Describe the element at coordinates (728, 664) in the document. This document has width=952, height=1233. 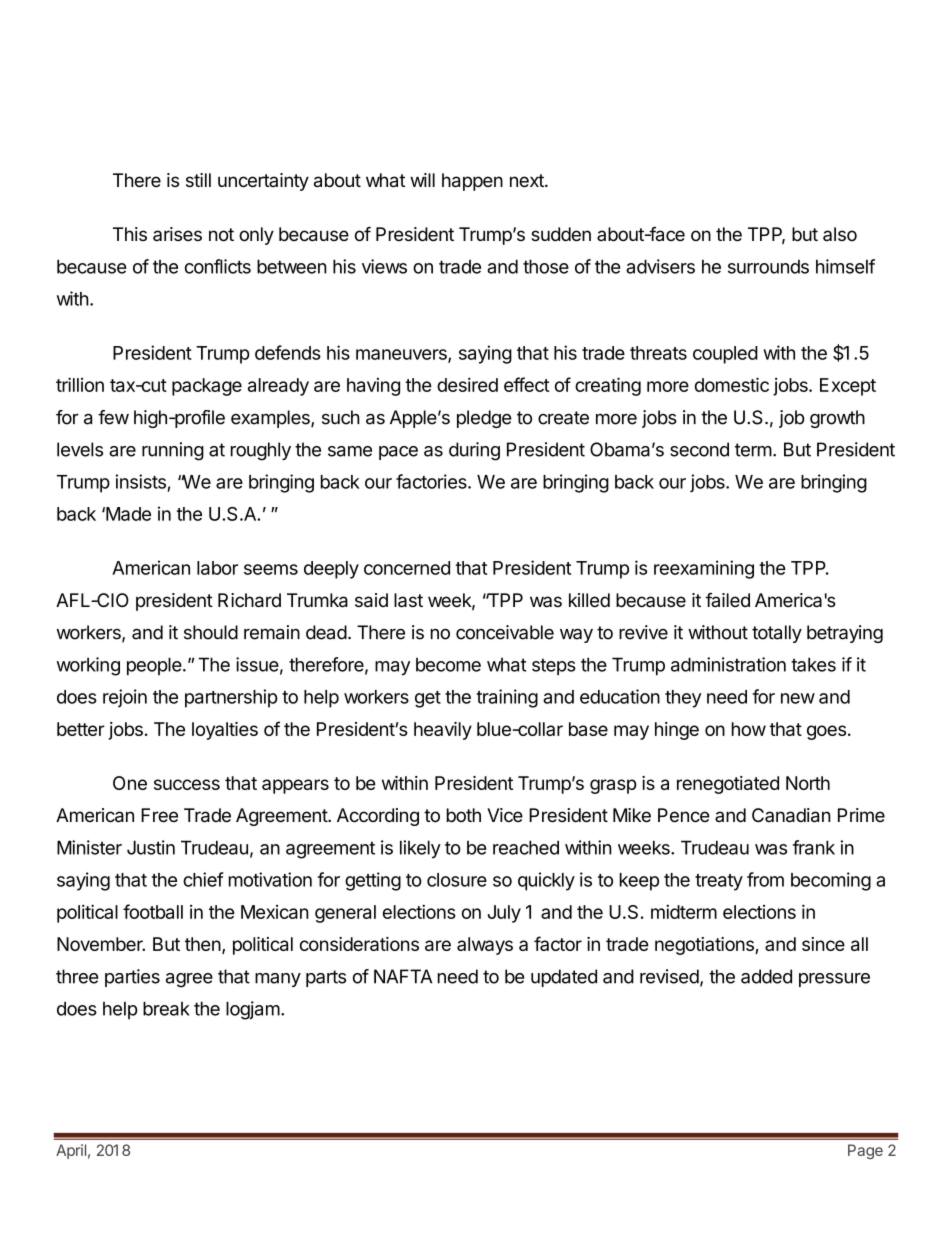
I see `administration` at that location.
